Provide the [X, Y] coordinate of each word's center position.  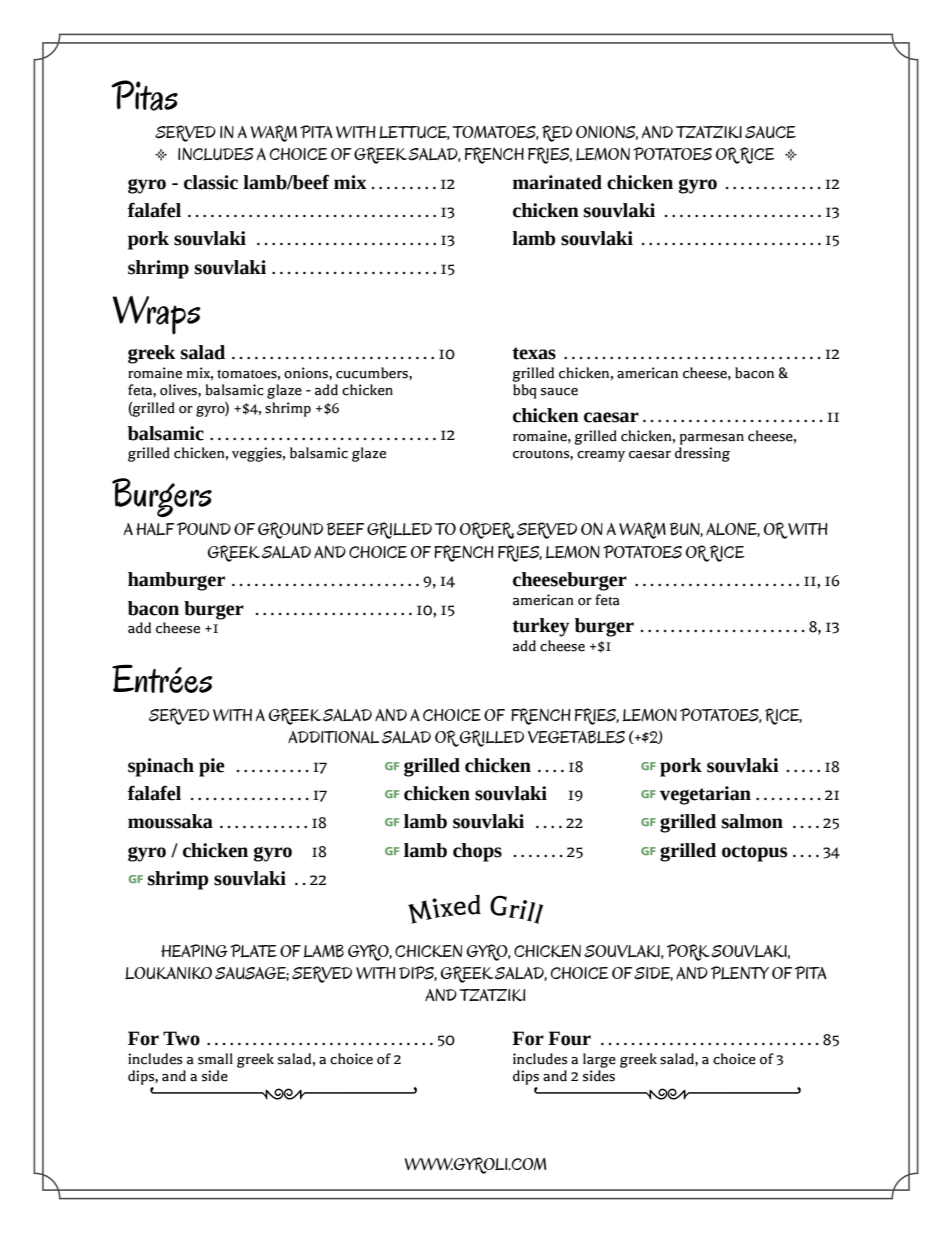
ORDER [487, 530]
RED [557, 133]
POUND [204, 528]
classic [211, 182]
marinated [557, 182]
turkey [540, 627]
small [215, 1059]
